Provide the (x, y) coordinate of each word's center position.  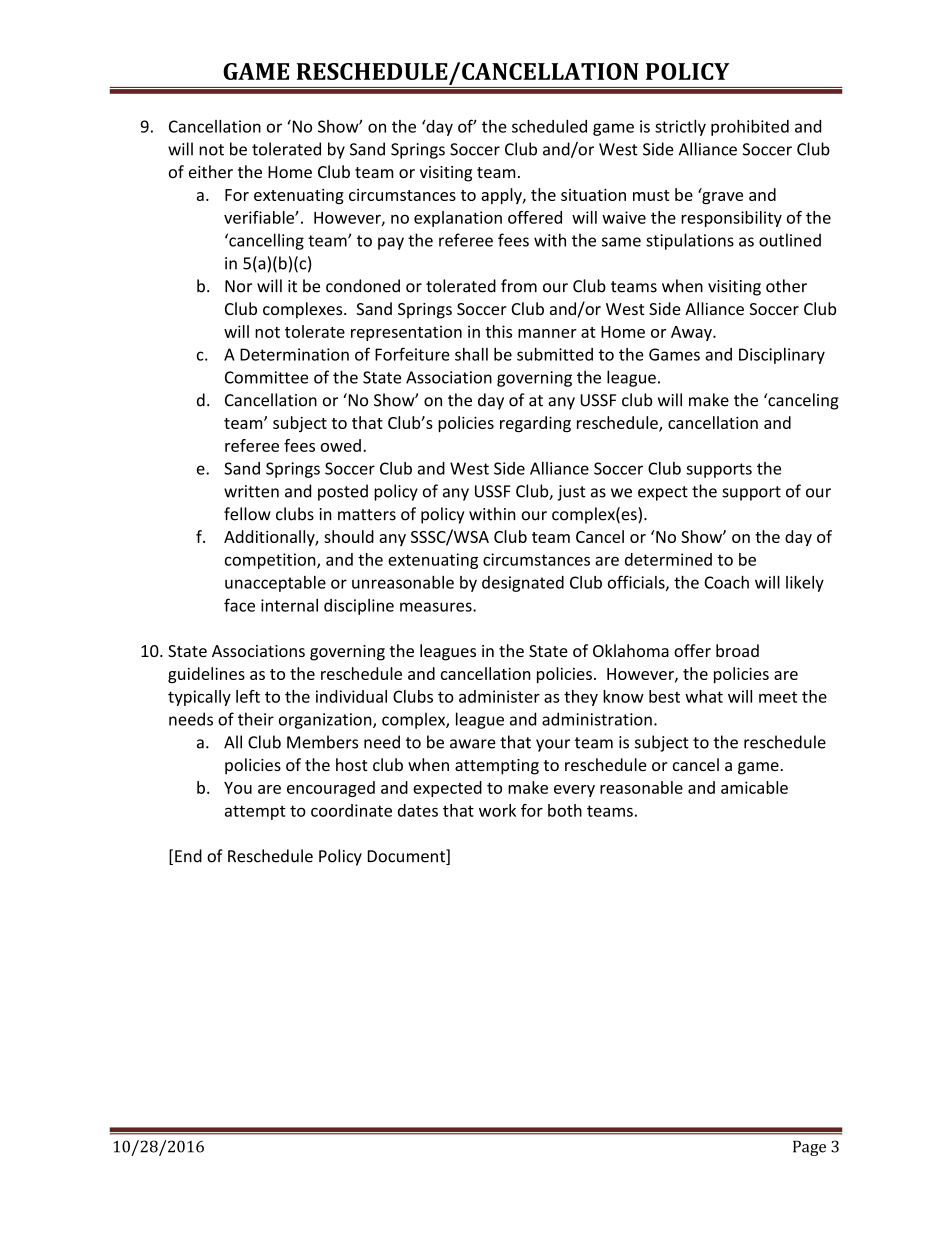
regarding (535, 424)
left (248, 696)
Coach (726, 582)
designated (523, 584)
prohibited (750, 128)
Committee (266, 377)
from (519, 286)
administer (499, 696)
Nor (238, 286)
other (786, 286)
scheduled (549, 126)
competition (271, 561)
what (704, 696)
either (211, 171)
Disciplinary (782, 356)
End (188, 856)
